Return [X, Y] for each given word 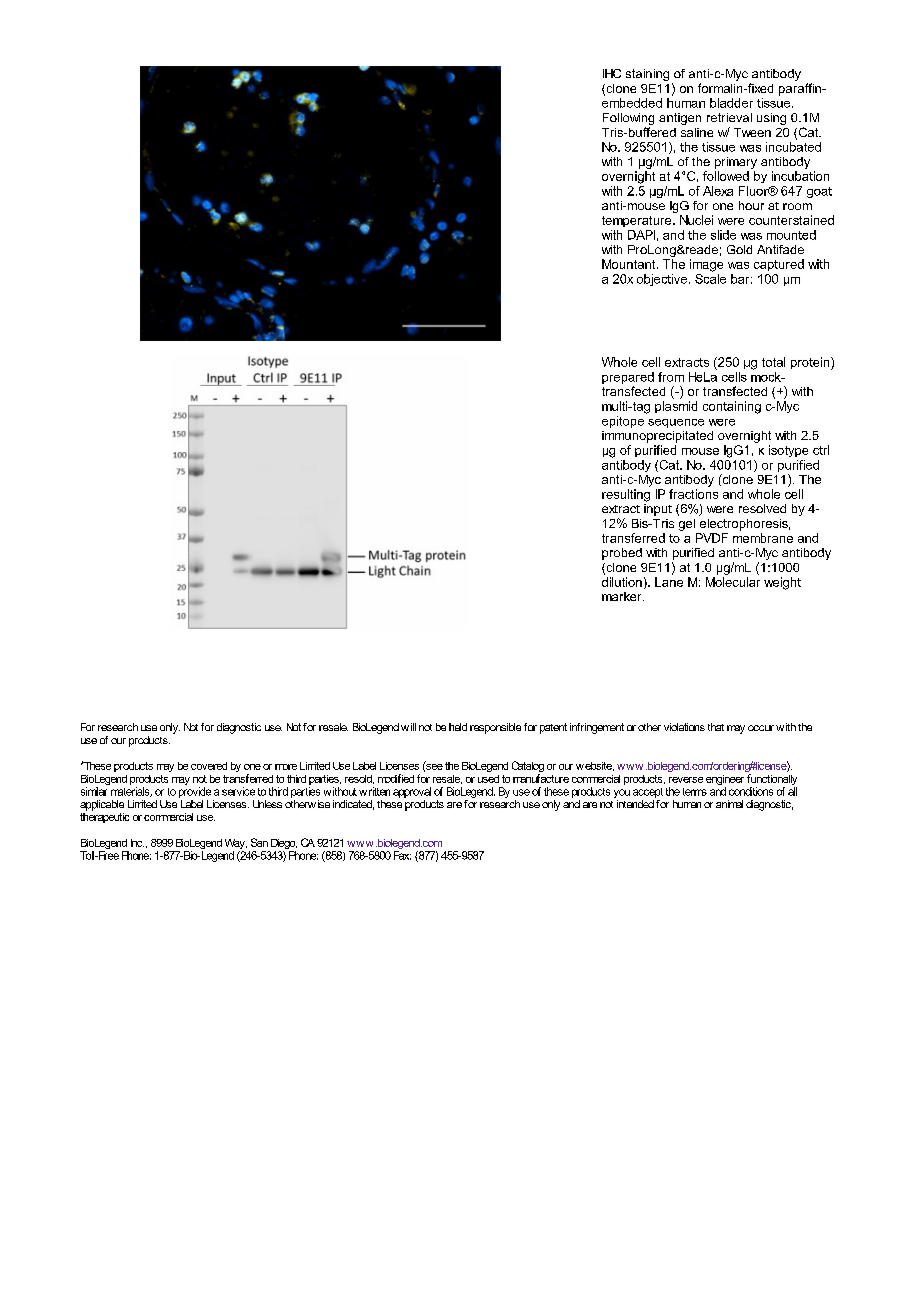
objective [662, 280]
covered [209, 766]
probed [622, 554]
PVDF [712, 538]
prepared [628, 379]
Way [236, 845]
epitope [623, 422]
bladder [731, 103]
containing [732, 407]
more [286, 767]
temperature [638, 221]
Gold [739, 249]
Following [628, 119]
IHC [612, 73]
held [458, 727]
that [716, 727]
